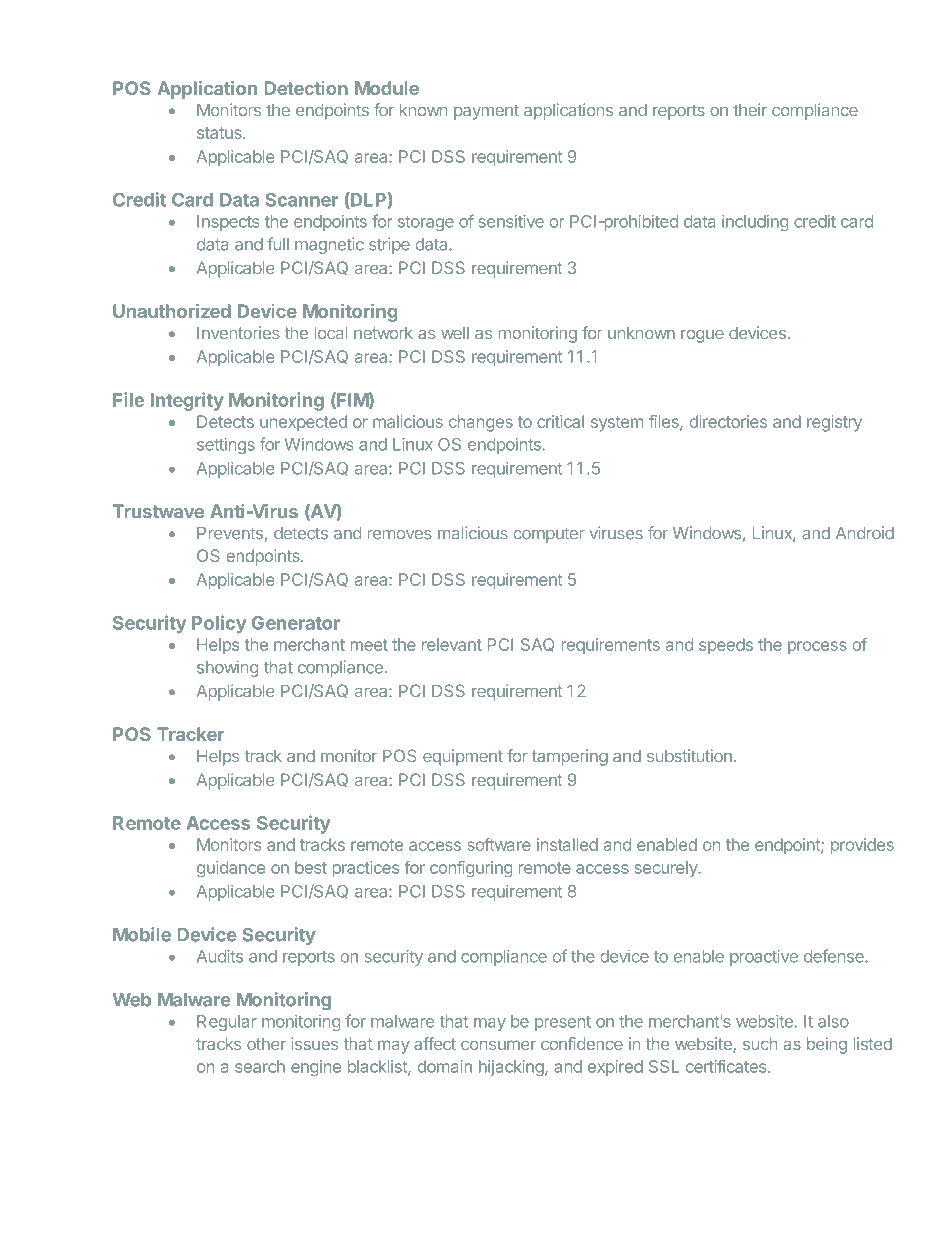 The image size is (952, 1233). What do you see at coordinates (463, 757) in the screenshot?
I see `equipment` at bounding box center [463, 757].
